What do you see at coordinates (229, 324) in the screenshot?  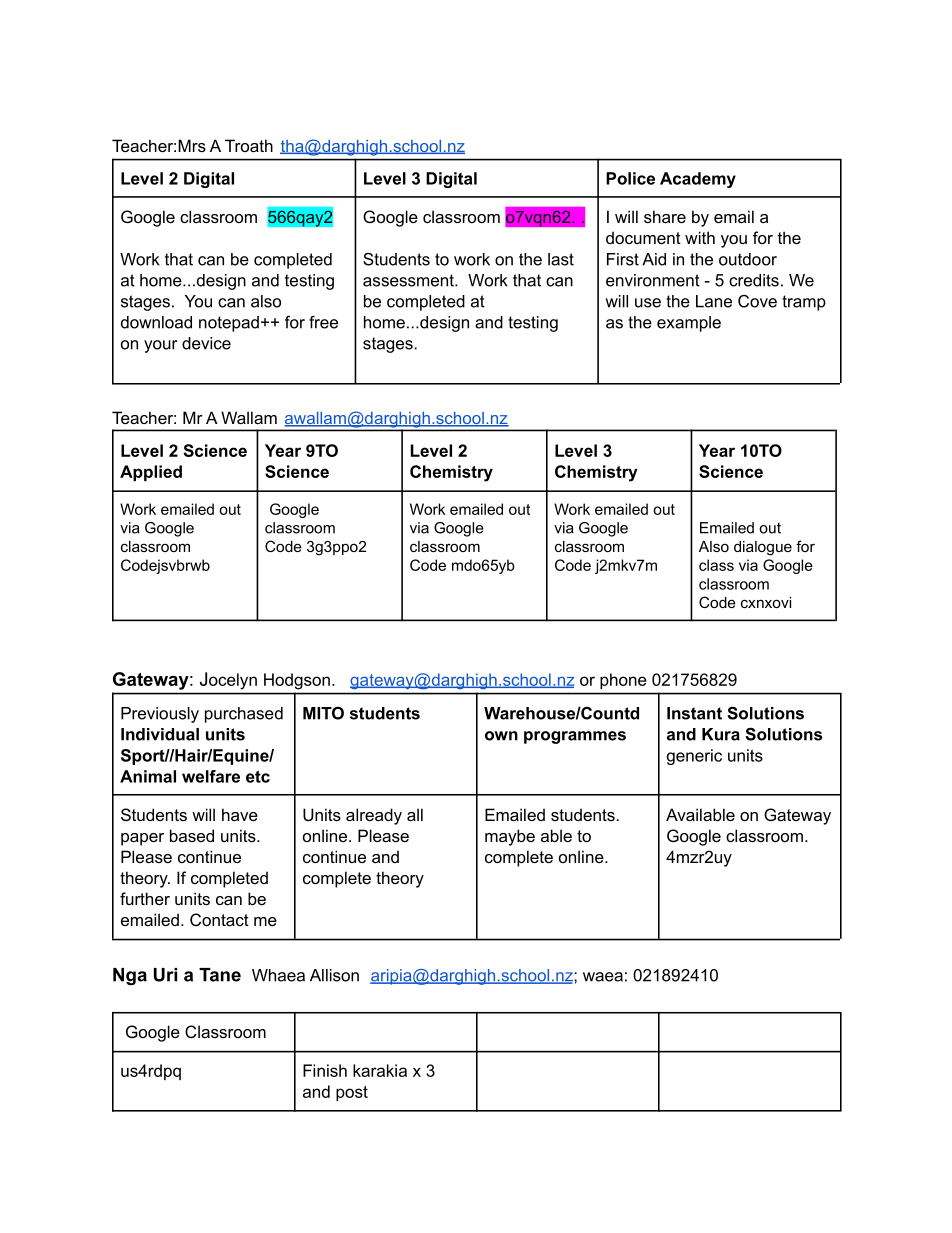 I see `notepad` at bounding box center [229, 324].
